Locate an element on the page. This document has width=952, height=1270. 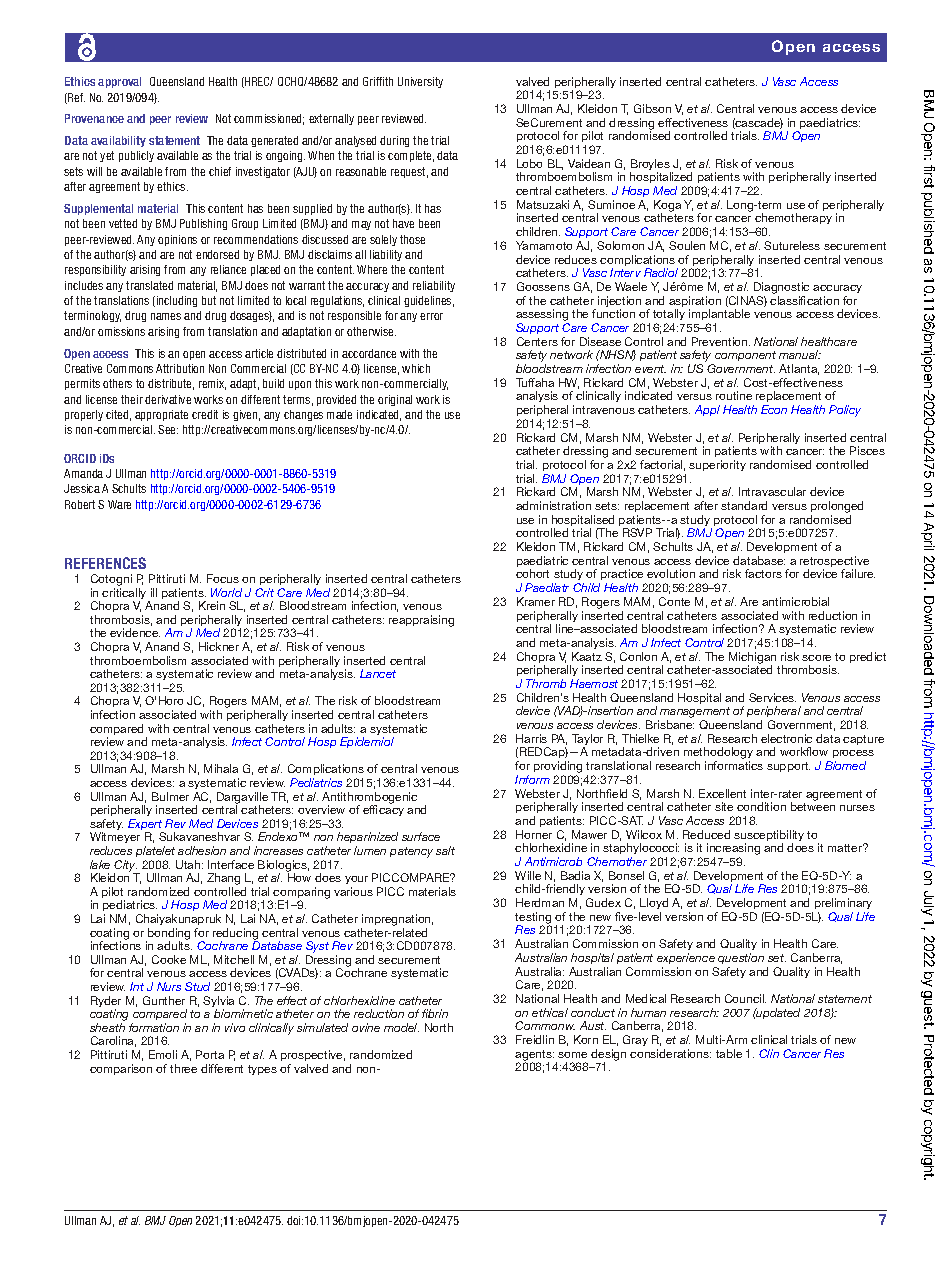
University is located at coordinates (420, 82).
